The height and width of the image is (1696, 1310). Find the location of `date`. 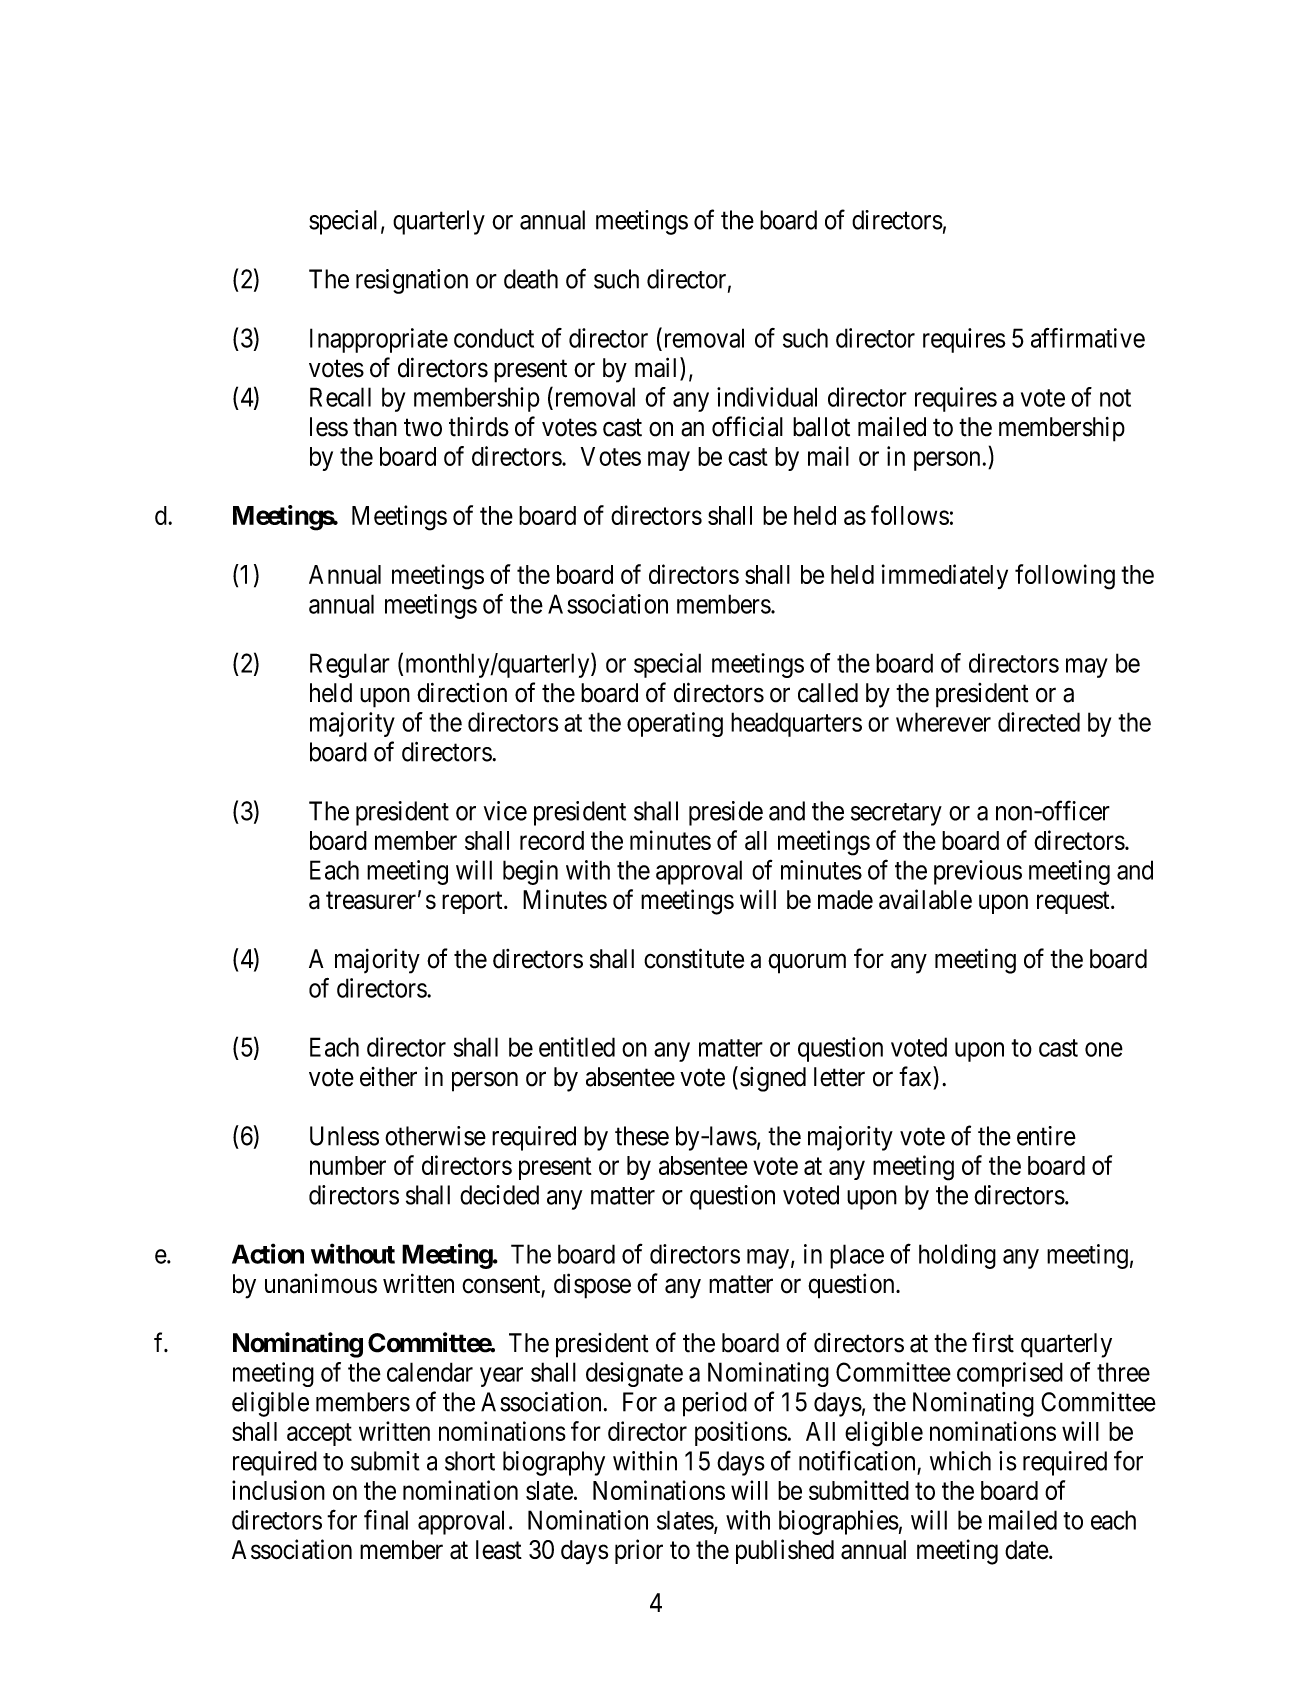

date is located at coordinates (1027, 1550).
